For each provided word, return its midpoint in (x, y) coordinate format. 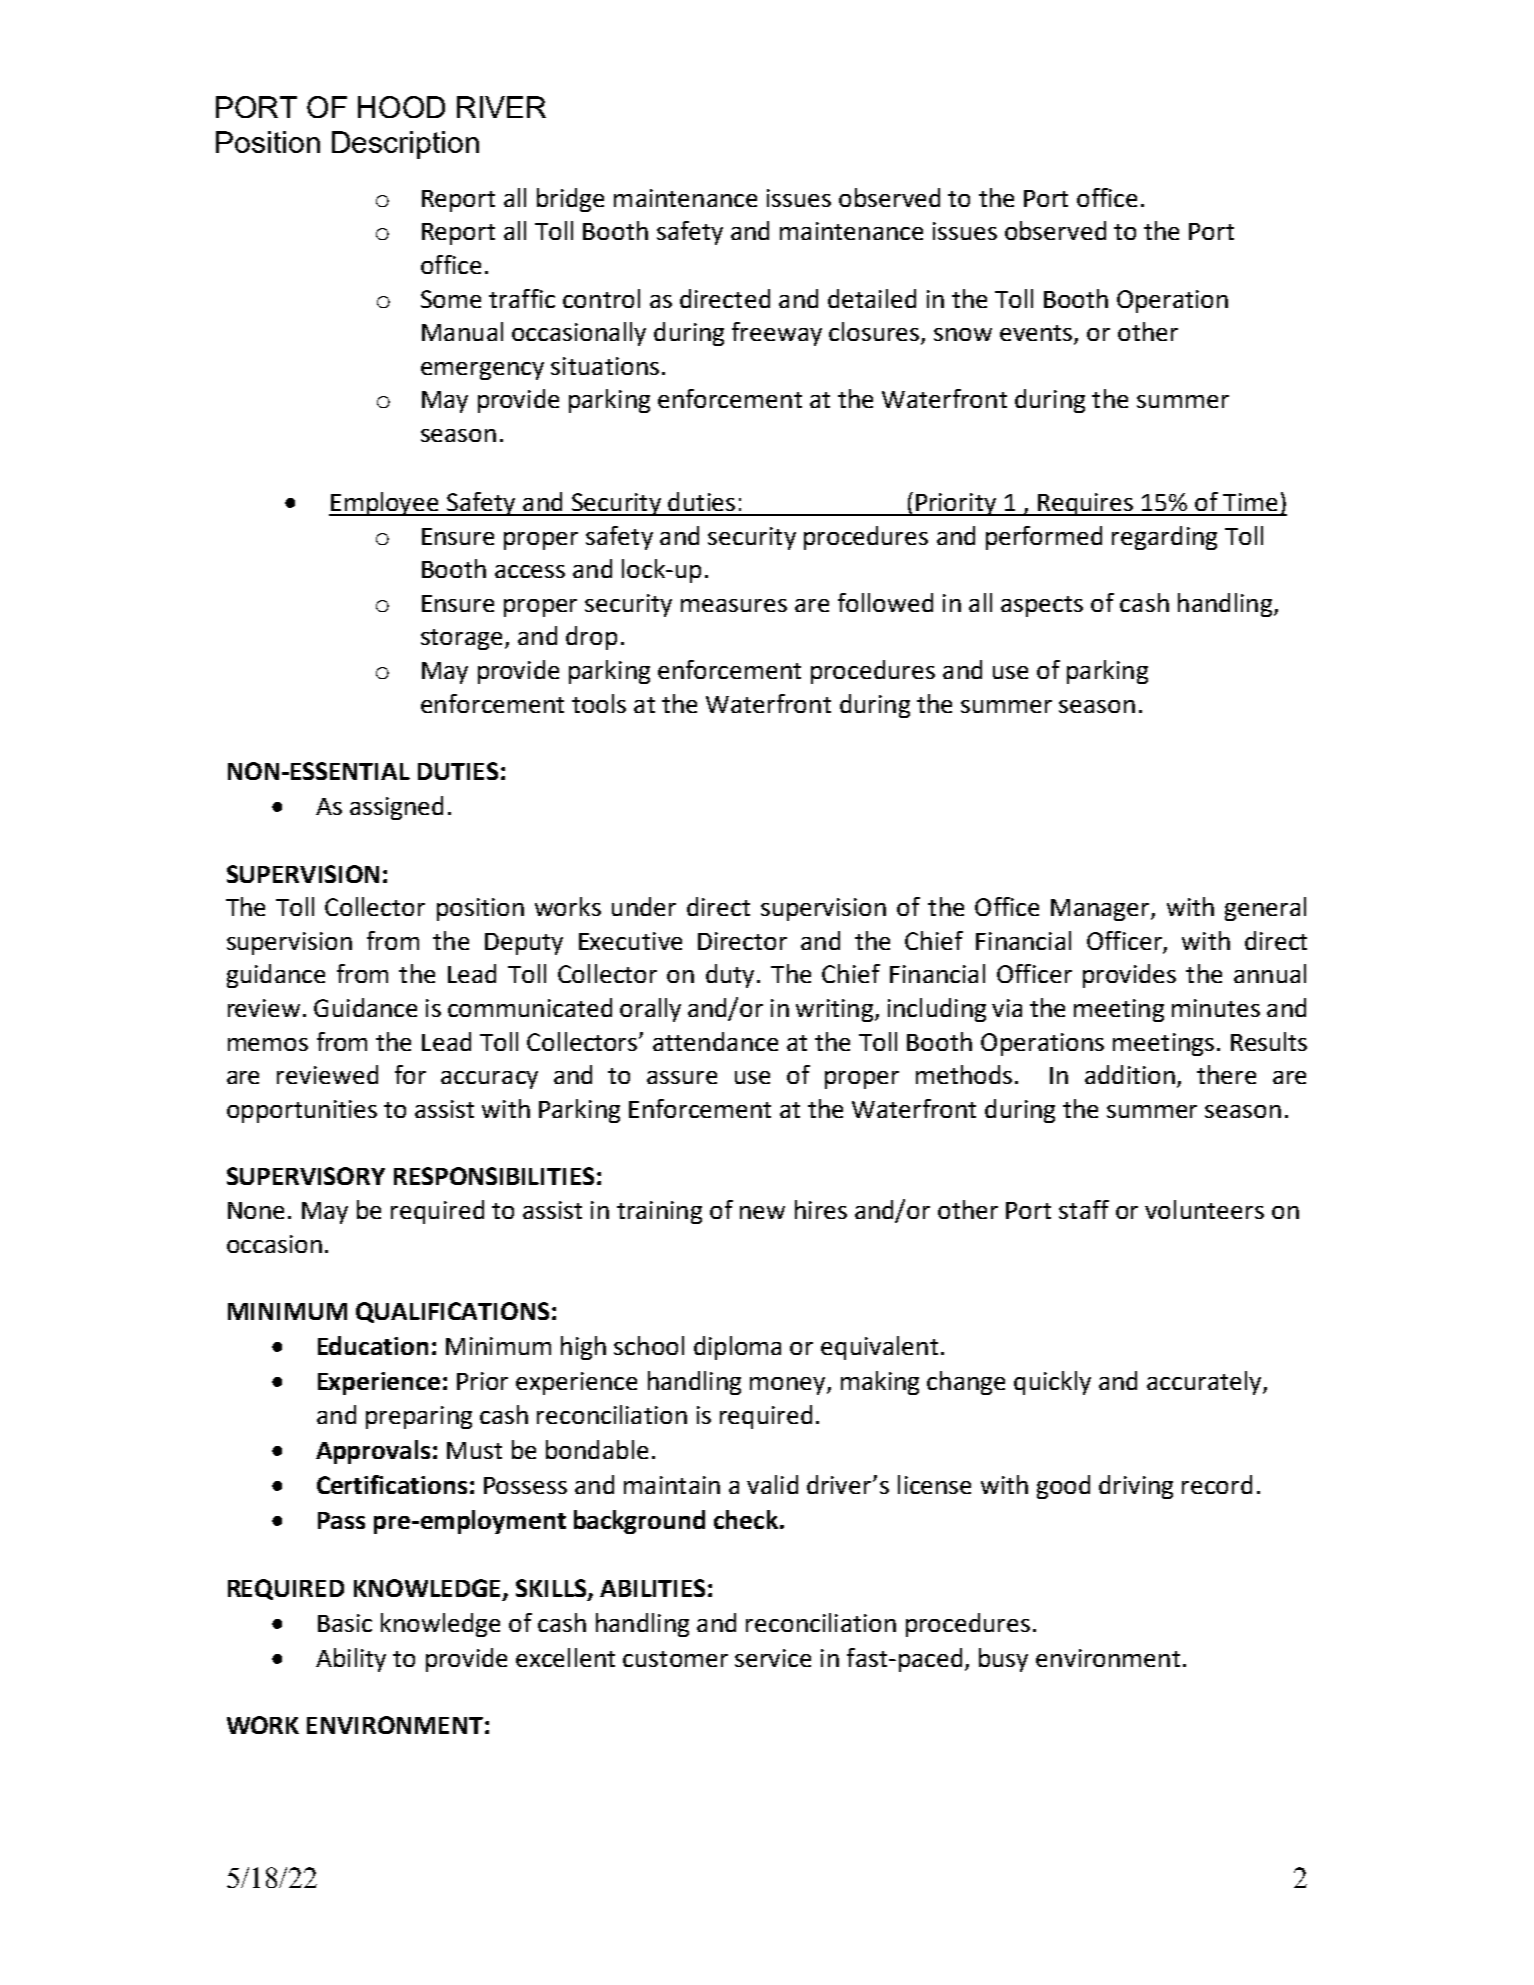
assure (682, 1077)
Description (405, 145)
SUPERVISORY (306, 1176)
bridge (570, 200)
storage (461, 639)
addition (1130, 1074)
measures (734, 605)
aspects (1042, 606)
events (1037, 334)
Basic (345, 1623)
